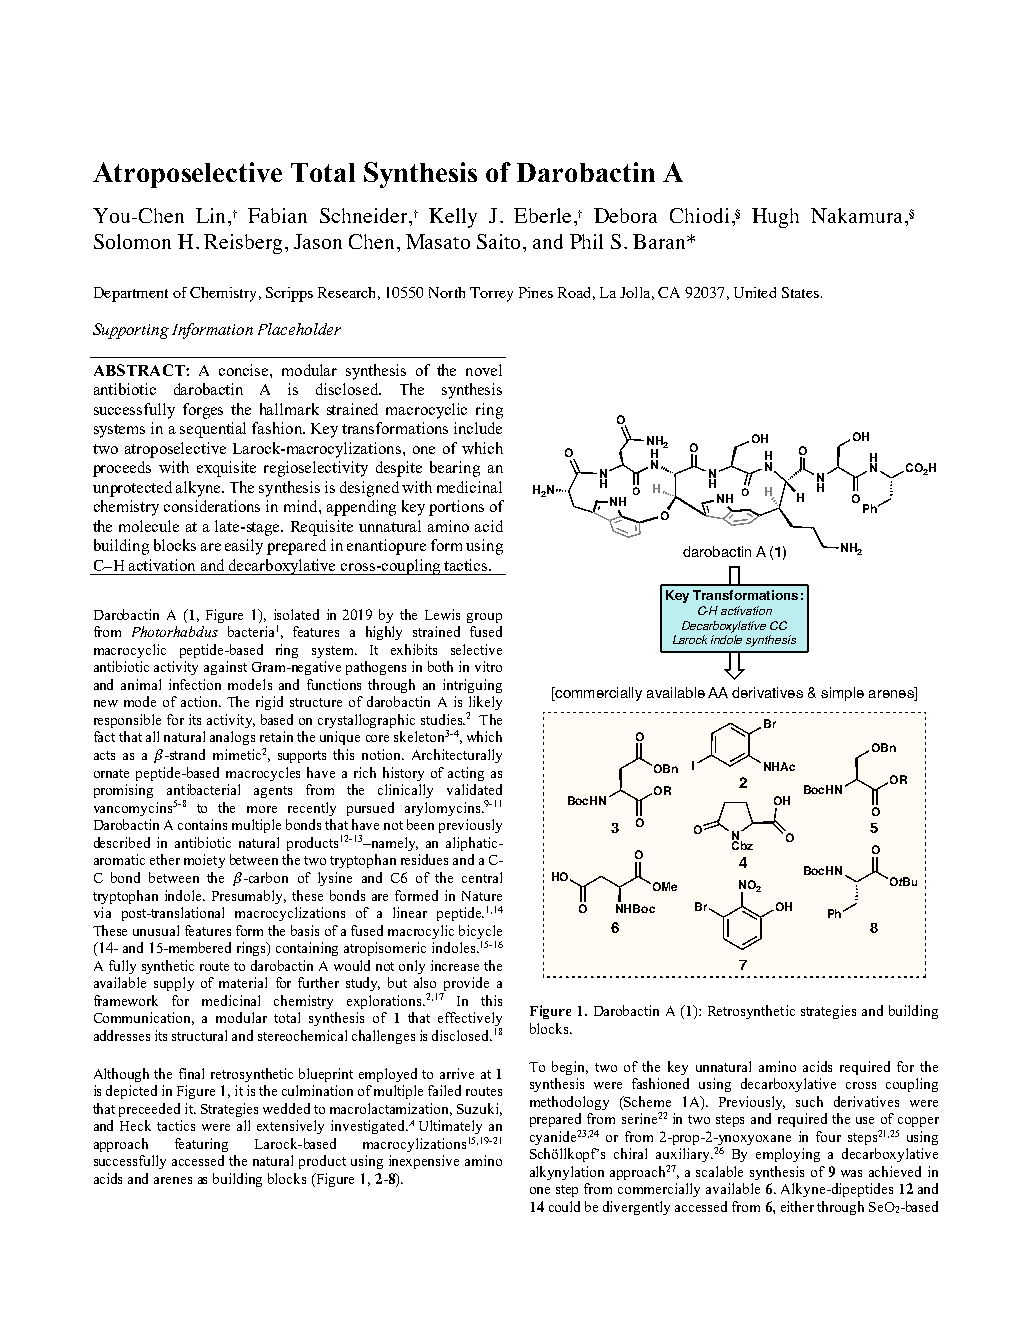 This document has height=1341, width=1036. What do you see at coordinates (244, 547) in the document?
I see `easily` at bounding box center [244, 547].
